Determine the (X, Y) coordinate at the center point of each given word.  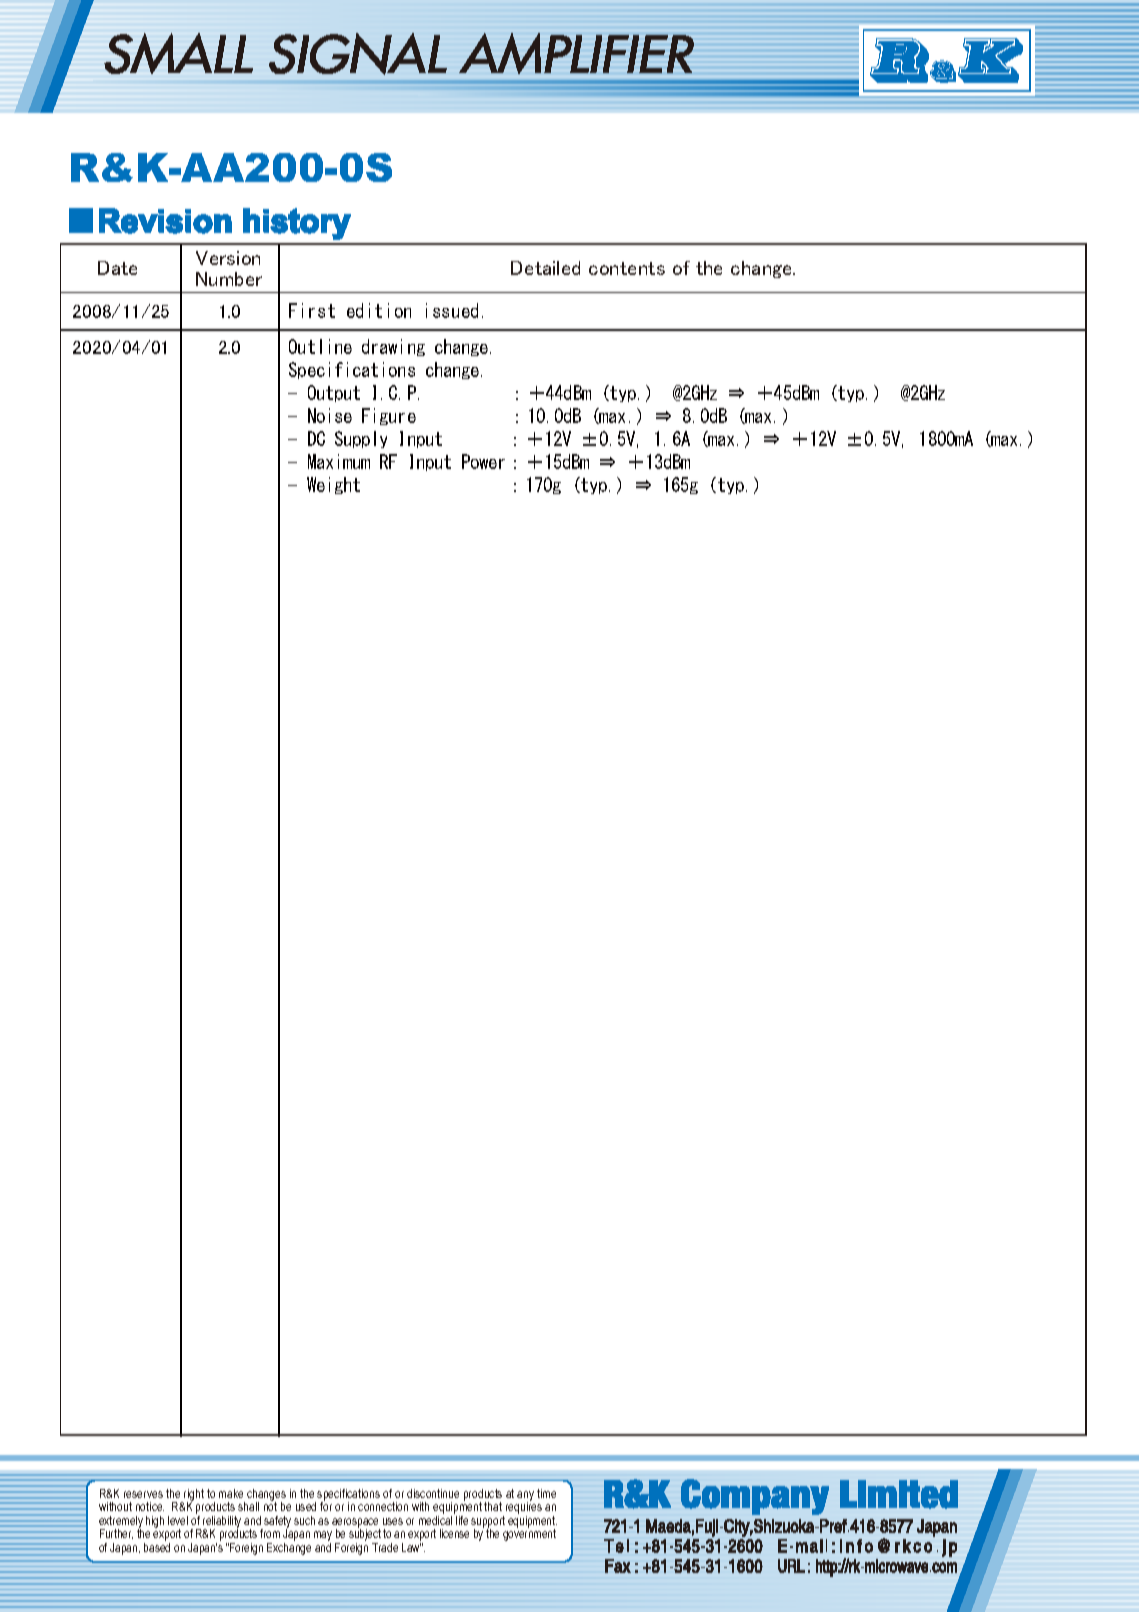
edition (379, 310)
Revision (165, 221)
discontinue (433, 1493)
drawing (393, 347)
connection (383, 1506)
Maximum (339, 461)
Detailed (545, 268)
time (546, 1493)
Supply (361, 439)
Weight (333, 485)
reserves (143, 1494)
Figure (389, 416)
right (193, 1496)
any (525, 1497)
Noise (330, 415)
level (178, 1520)
